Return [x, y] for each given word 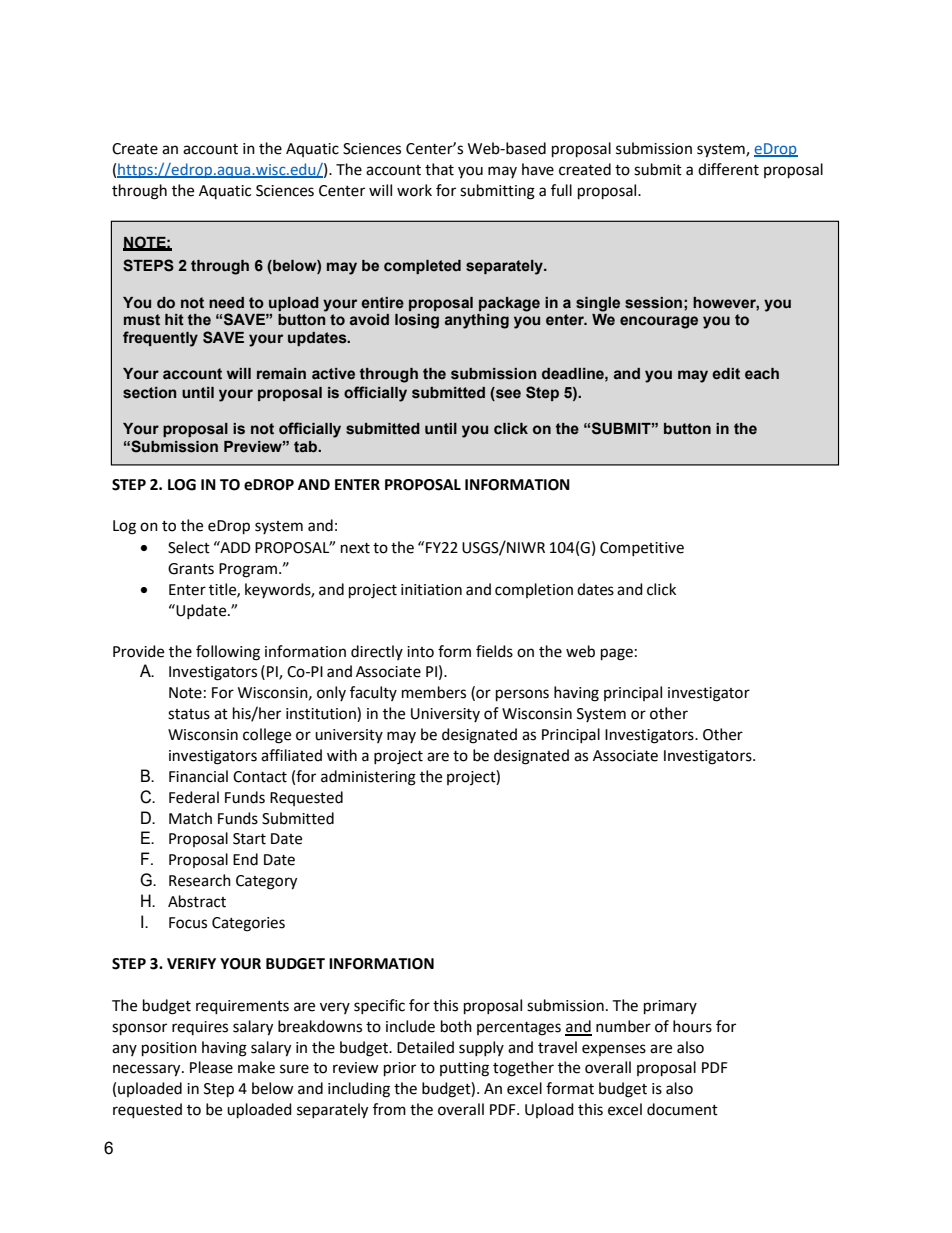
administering [368, 778]
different [728, 169]
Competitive [642, 549]
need [226, 303]
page [617, 654]
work [414, 190]
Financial [198, 776]
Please [211, 1067]
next [355, 548]
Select [189, 547]
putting [464, 1069]
